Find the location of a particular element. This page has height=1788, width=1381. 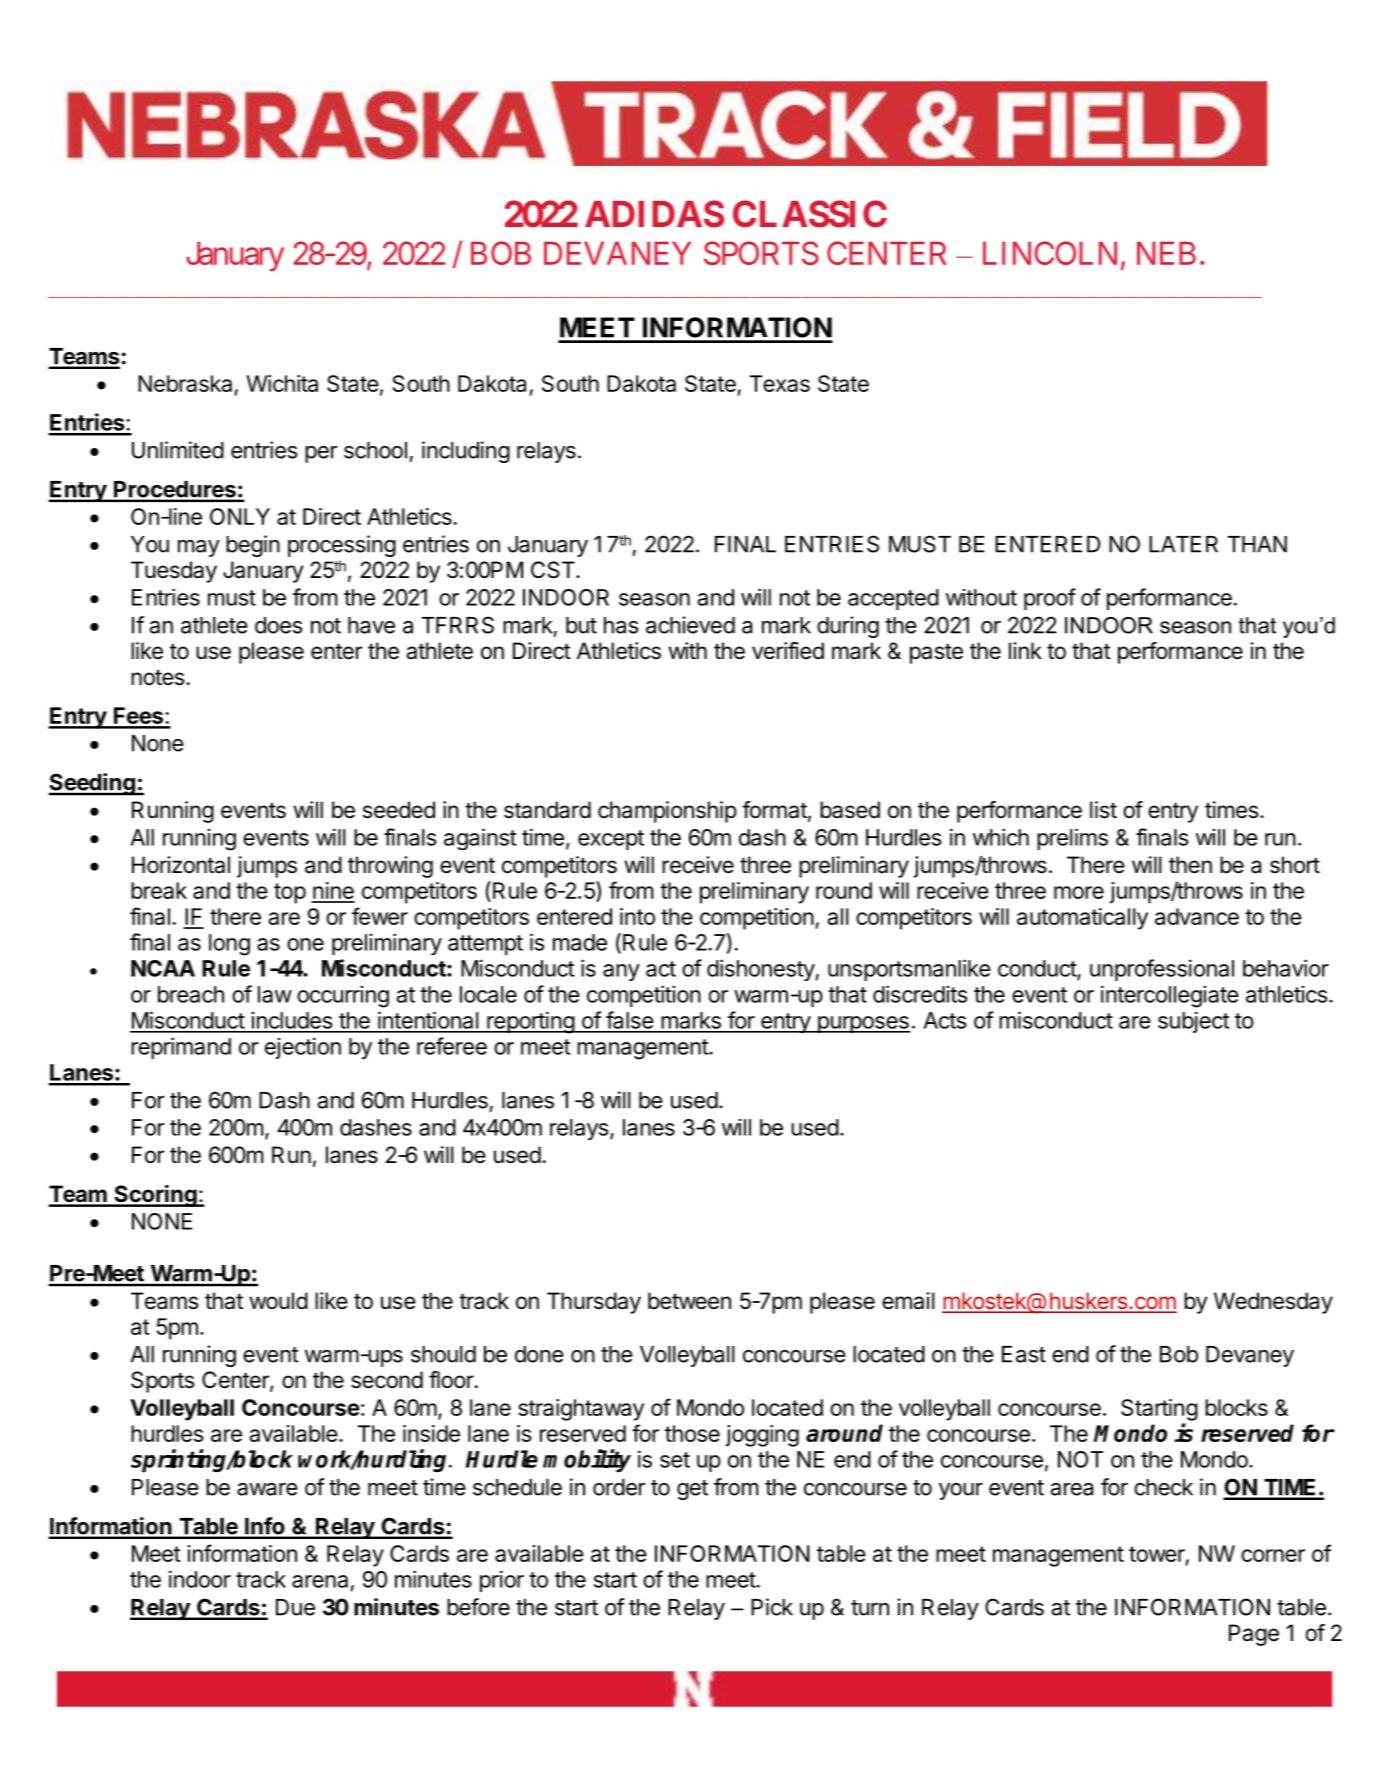

CLASSIC is located at coordinates (810, 214).
